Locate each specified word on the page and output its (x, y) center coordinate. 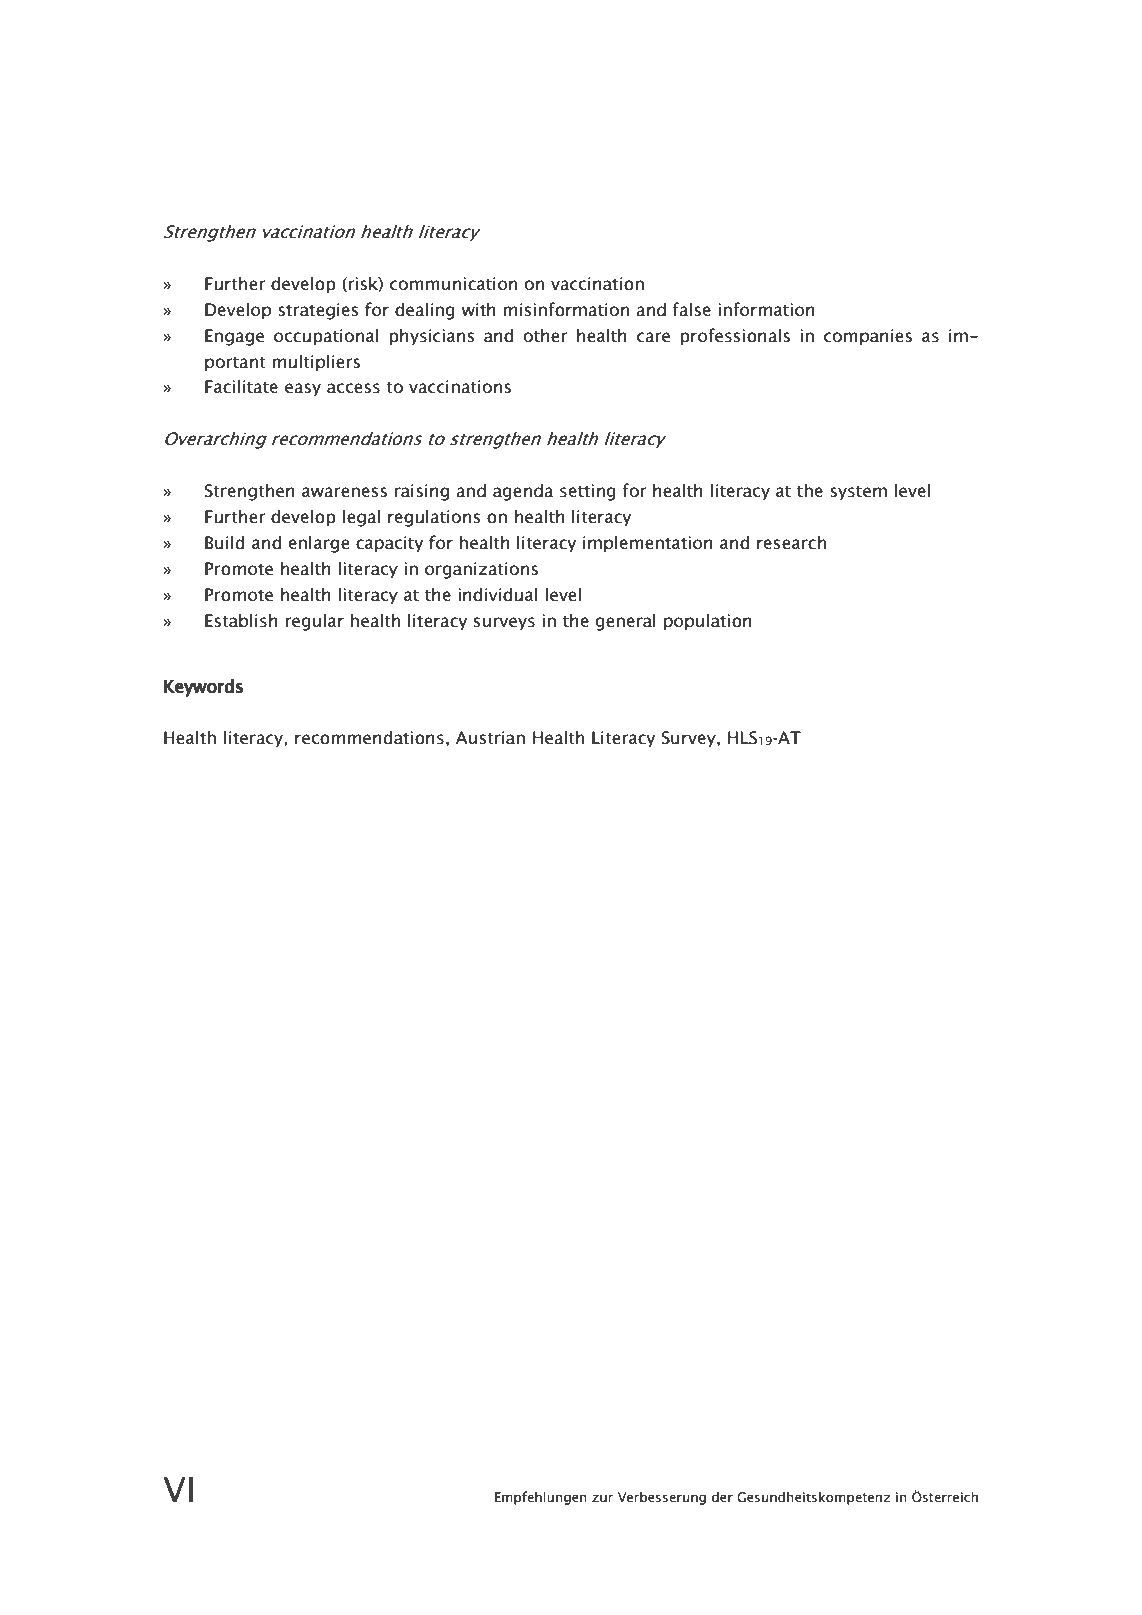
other (545, 335)
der (722, 1496)
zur (602, 1498)
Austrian (490, 738)
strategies (318, 311)
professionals (735, 337)
